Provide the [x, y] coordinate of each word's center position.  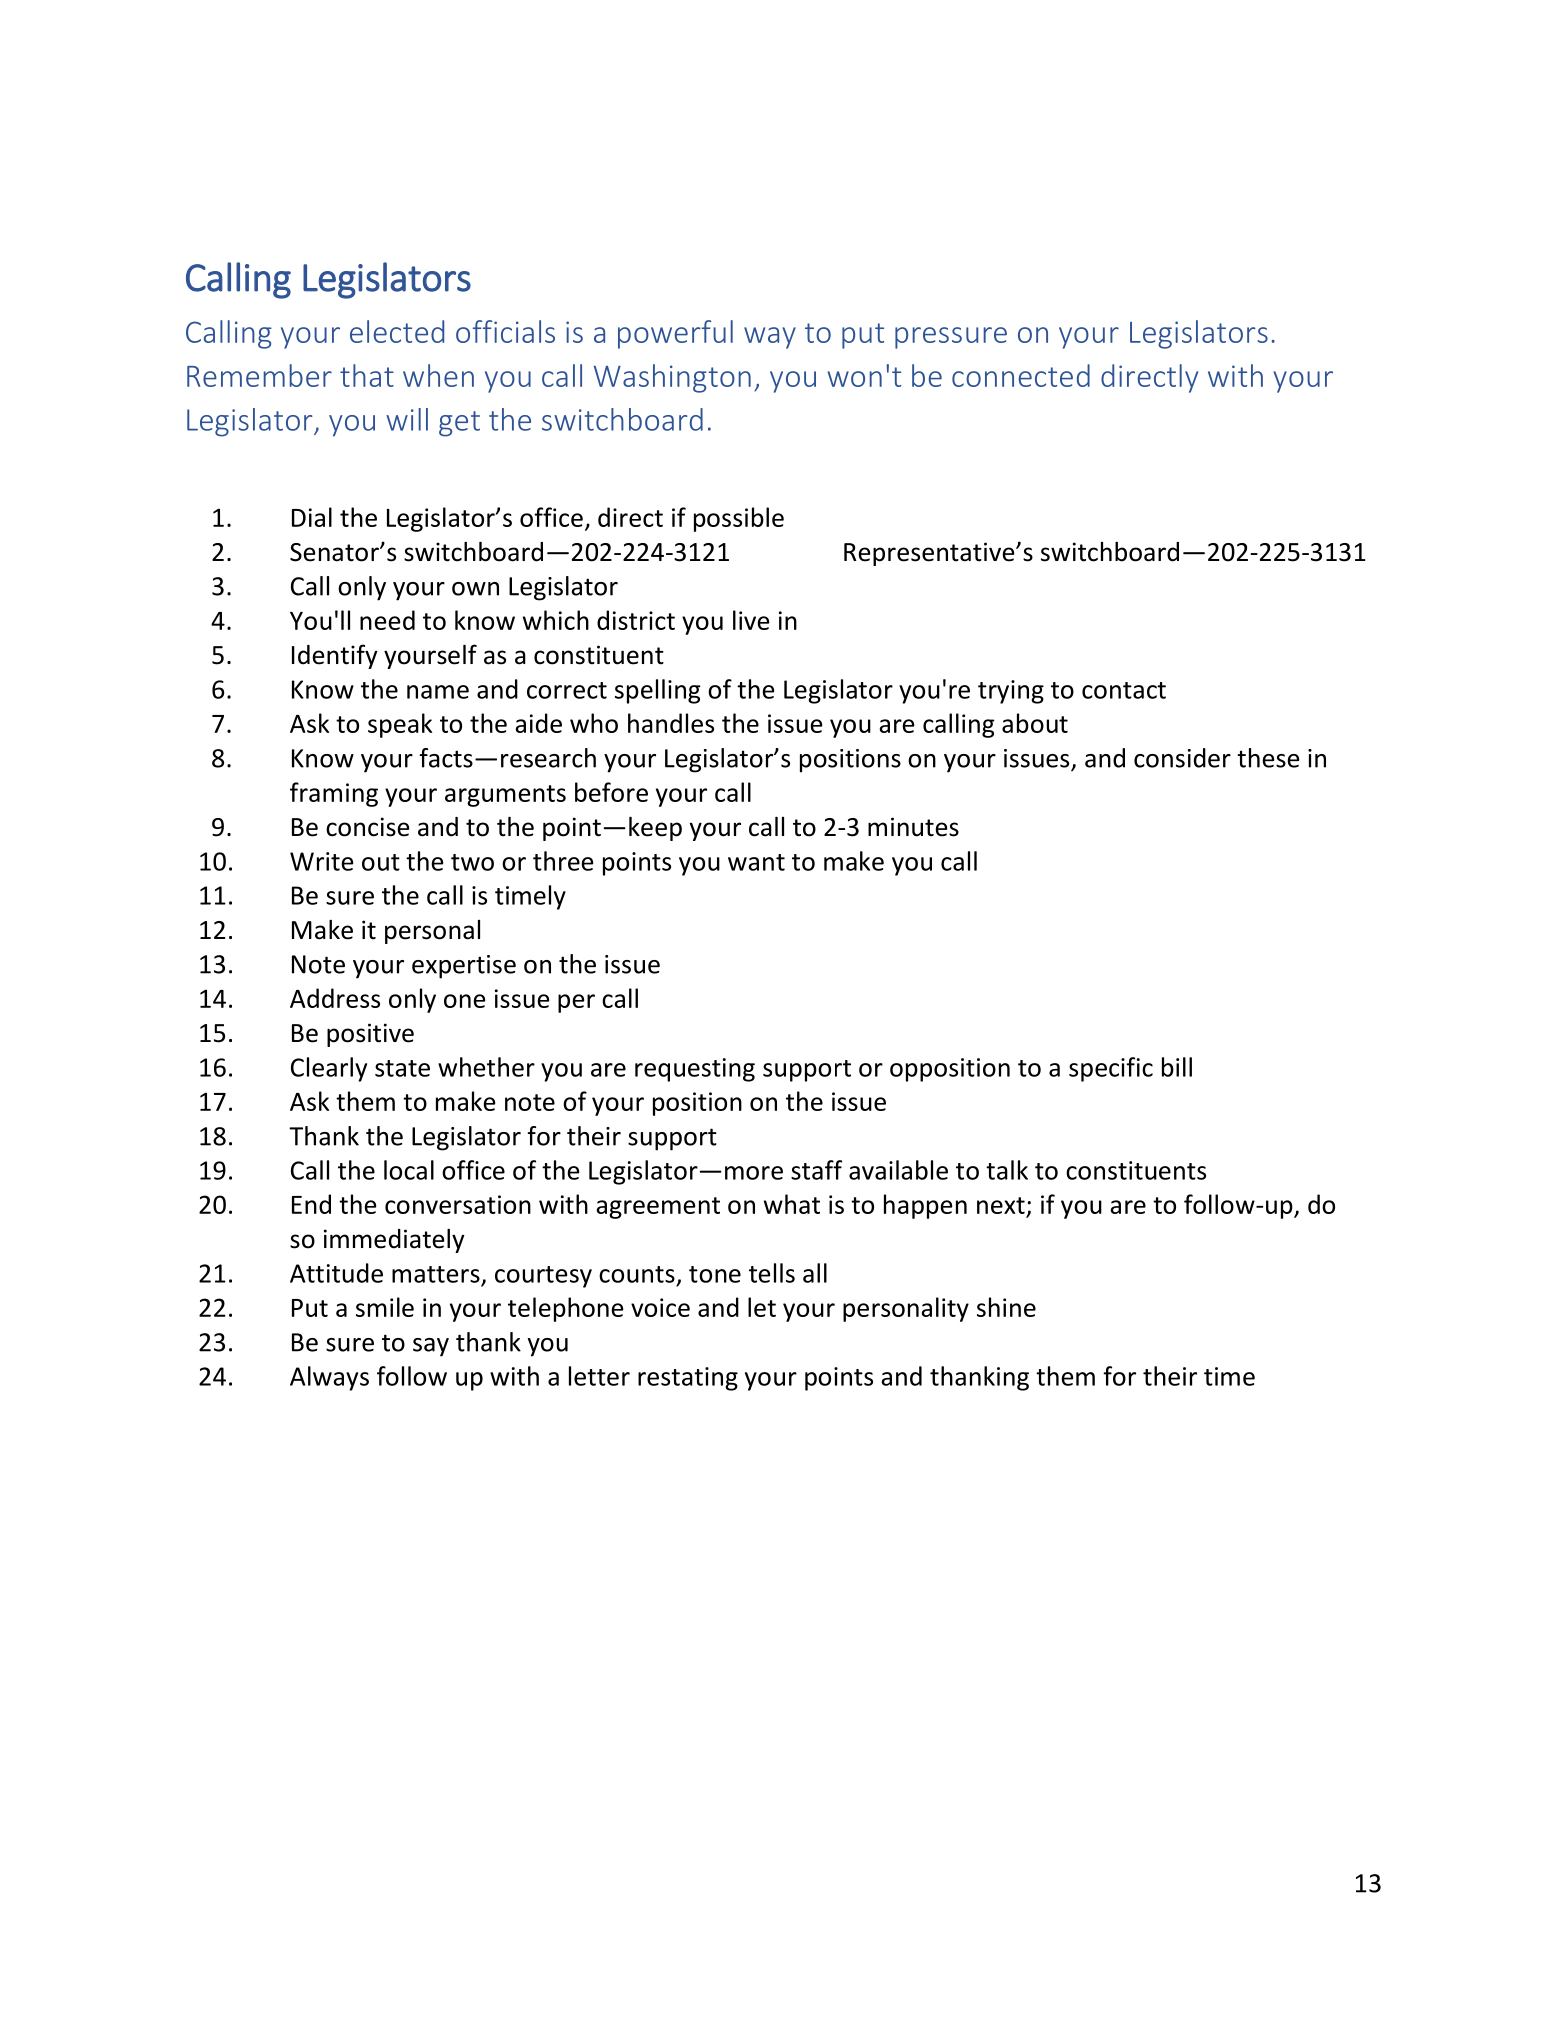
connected [1021, 375]
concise [368, 827]
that [367, 375]
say [431, 1347]
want [756, 862]
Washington [672, 378]
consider [1182, 758]
